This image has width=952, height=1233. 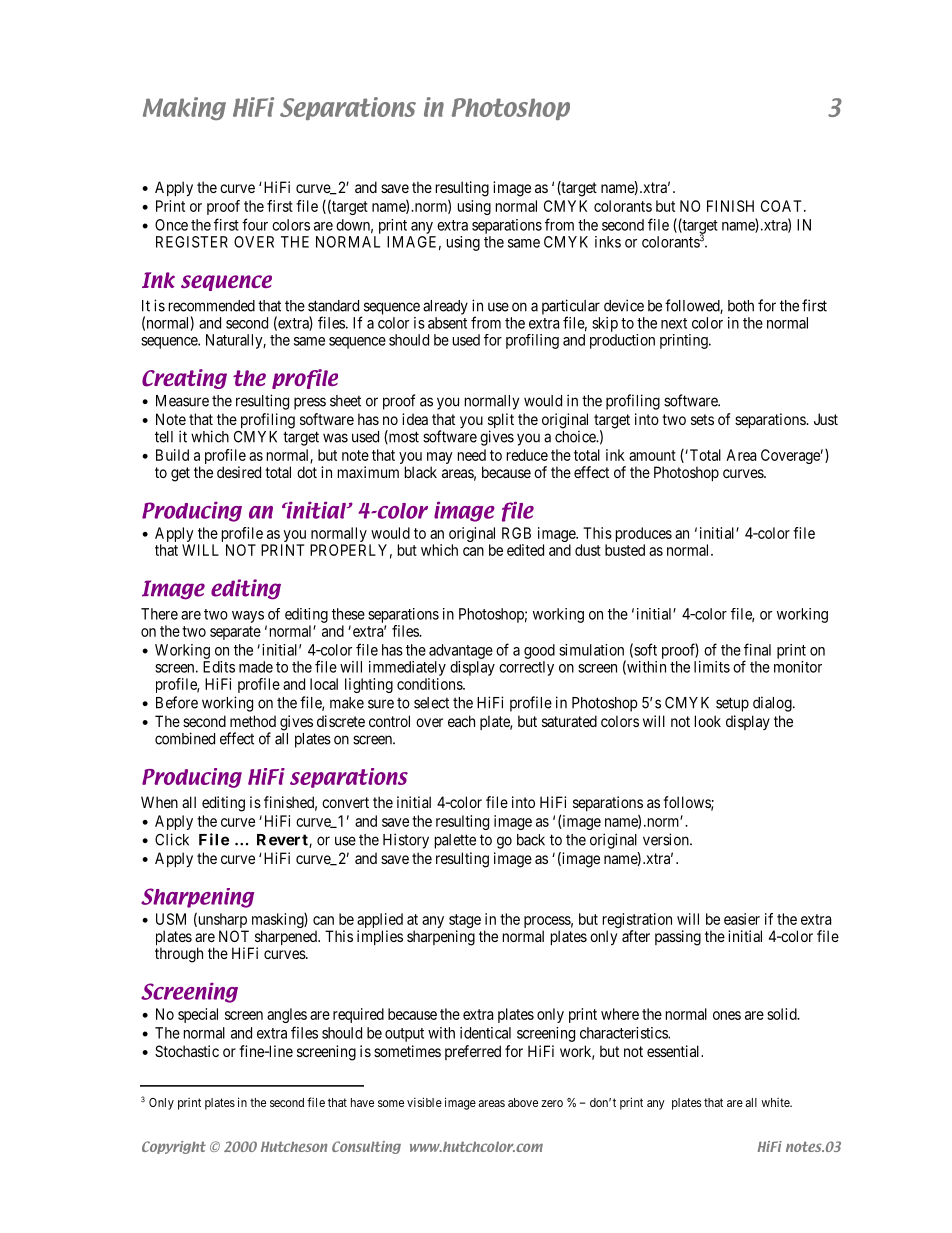 What do you see at coordinates (702, 419) in the image?
I see `sets` at bounding box center [702, 419].
